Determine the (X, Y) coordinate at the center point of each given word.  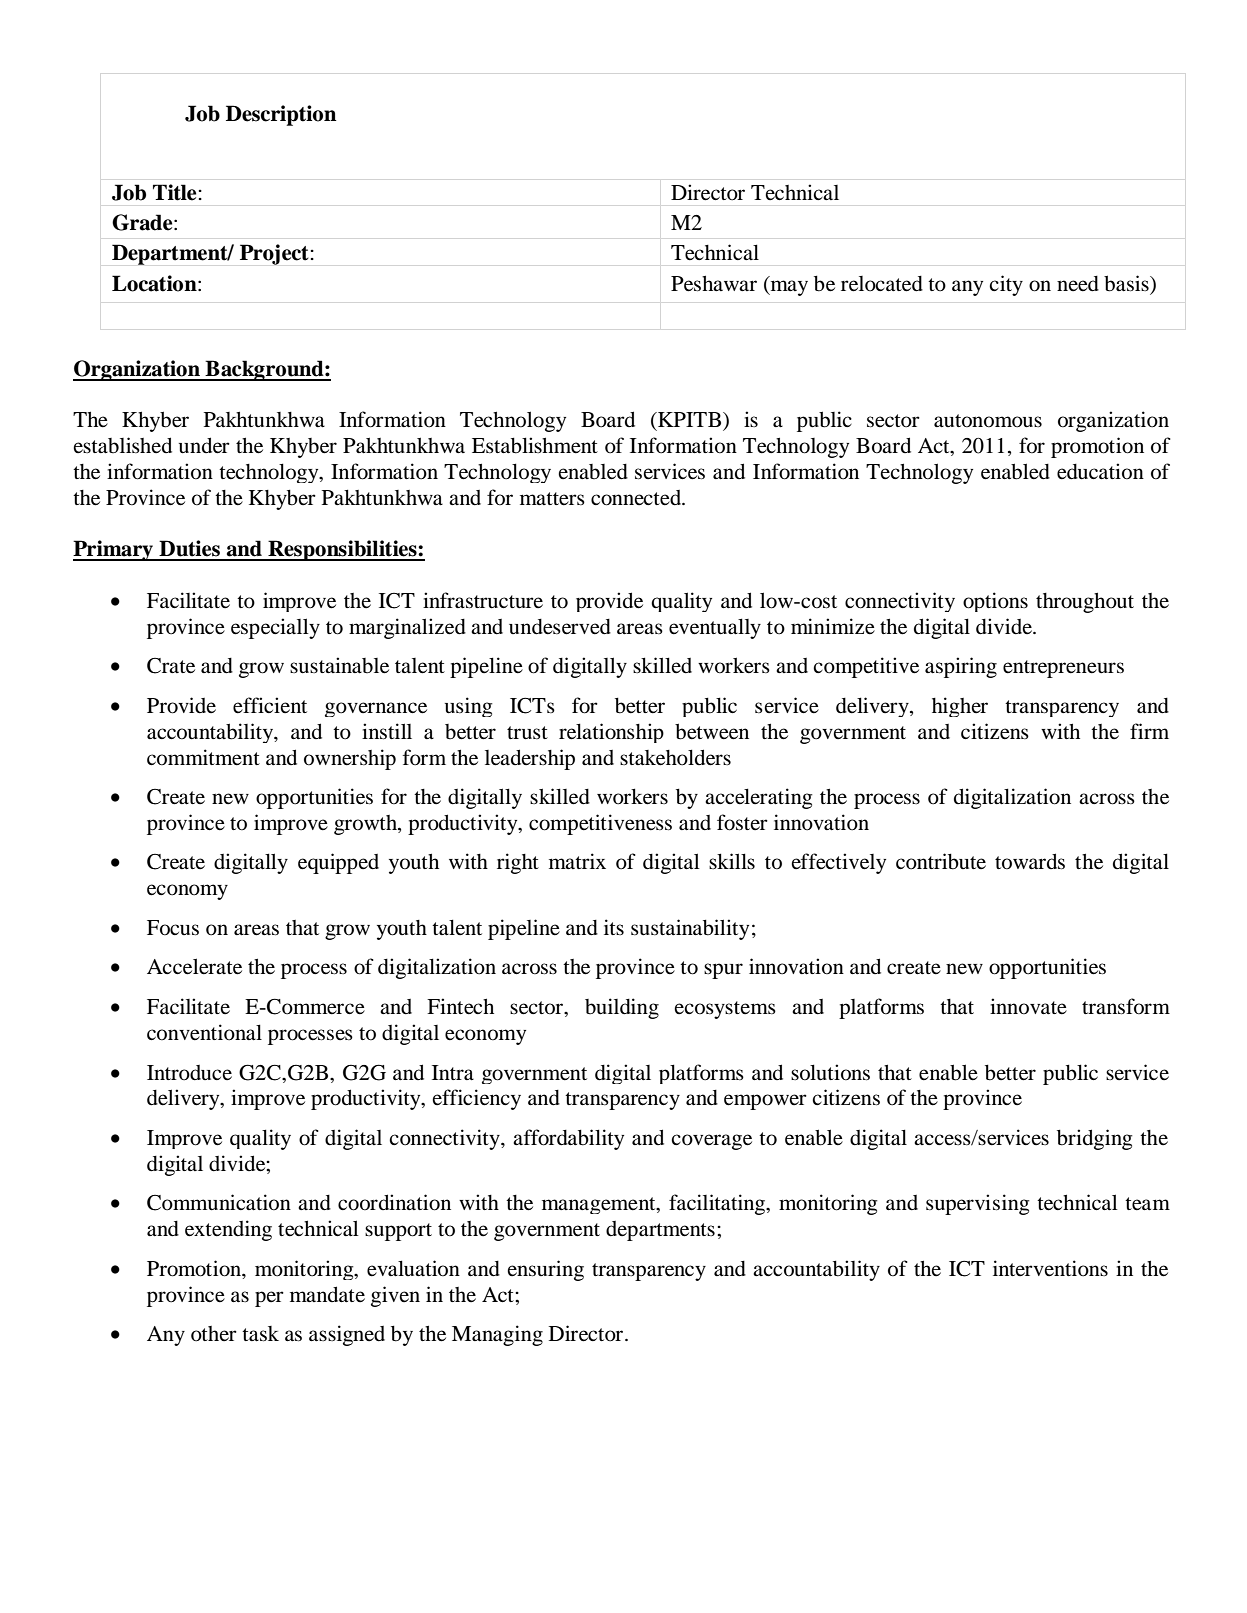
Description (281, 115)
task (260, 1334)
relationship (611, 733)
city (1006, 285)
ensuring (545, 1270)
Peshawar (714, 283)
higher (960, 707)
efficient (270, 705)
